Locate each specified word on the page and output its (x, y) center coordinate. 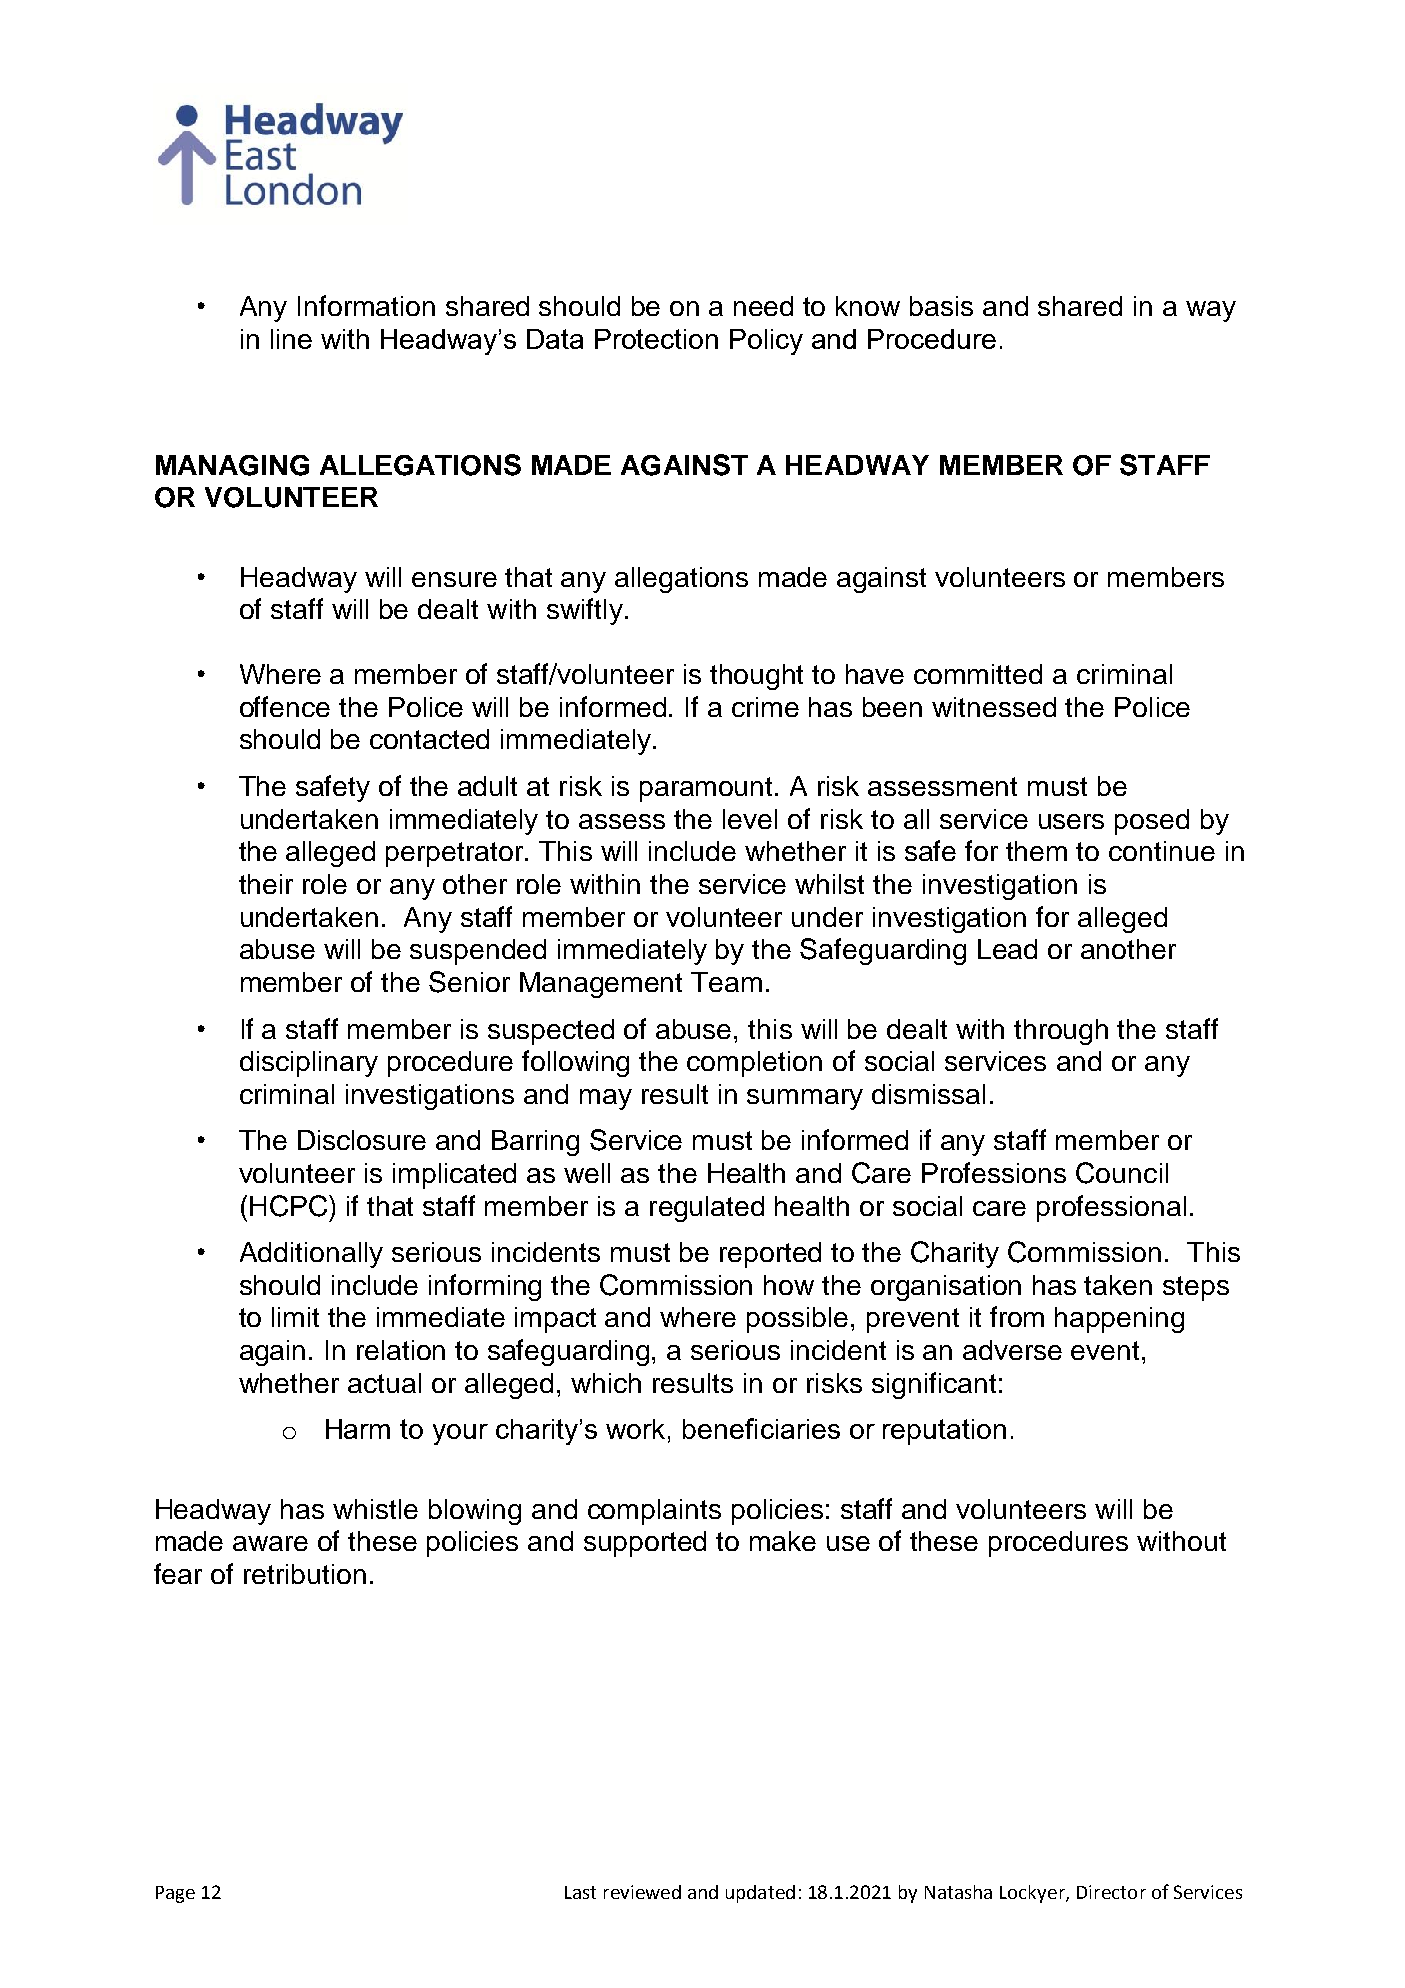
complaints (654, 1512)
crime (765, 707)
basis (941, 306)
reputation (944, 1432)
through (1061, 1032)
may (606, 1099)
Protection (656, 339)
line (291, 339)
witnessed (994, 707)
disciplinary (309, 1064)
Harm (358, 1429)
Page (175, 1894)
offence (285, 706)
